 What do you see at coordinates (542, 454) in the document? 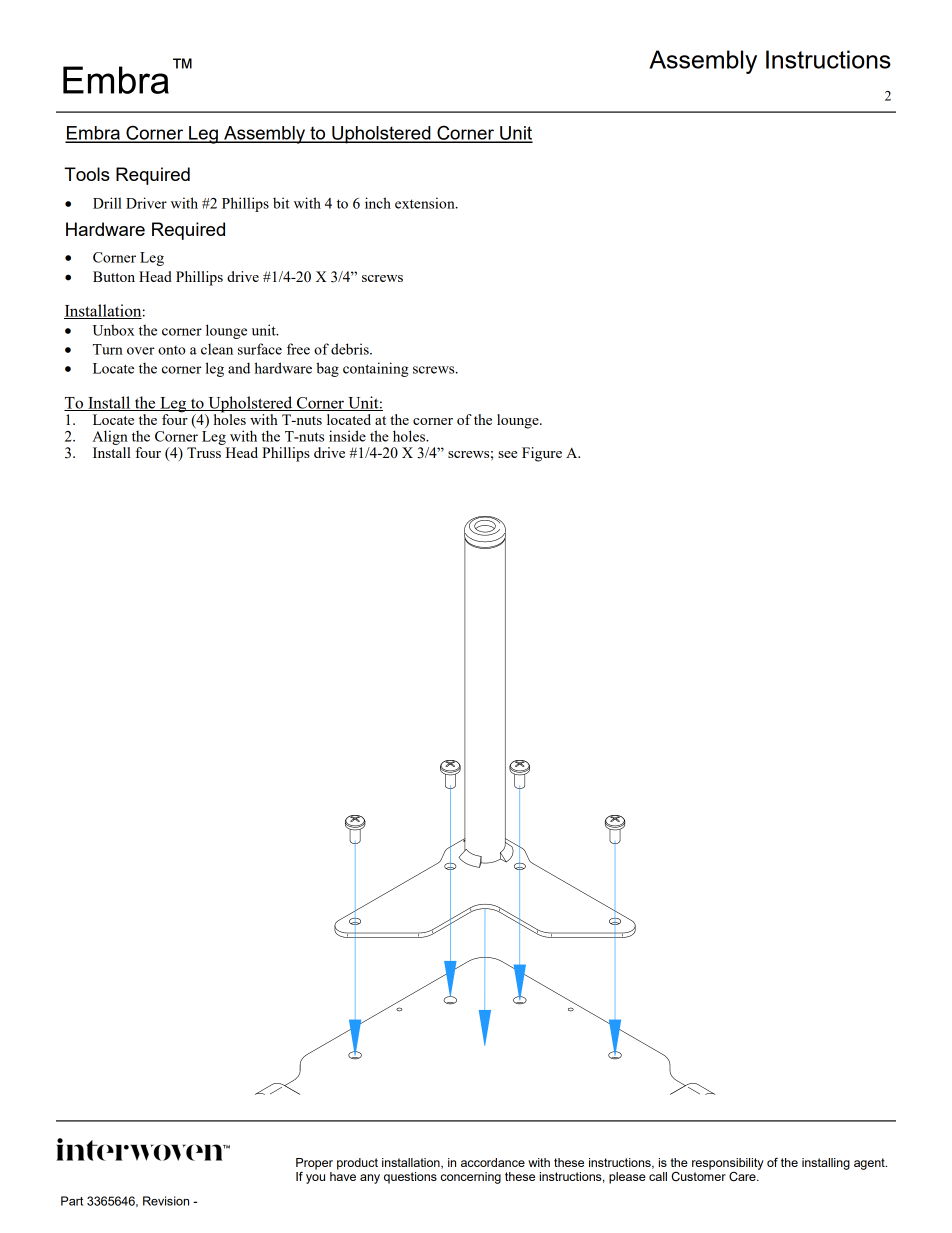
I see `Figure` at bounding box center [542, 454].
